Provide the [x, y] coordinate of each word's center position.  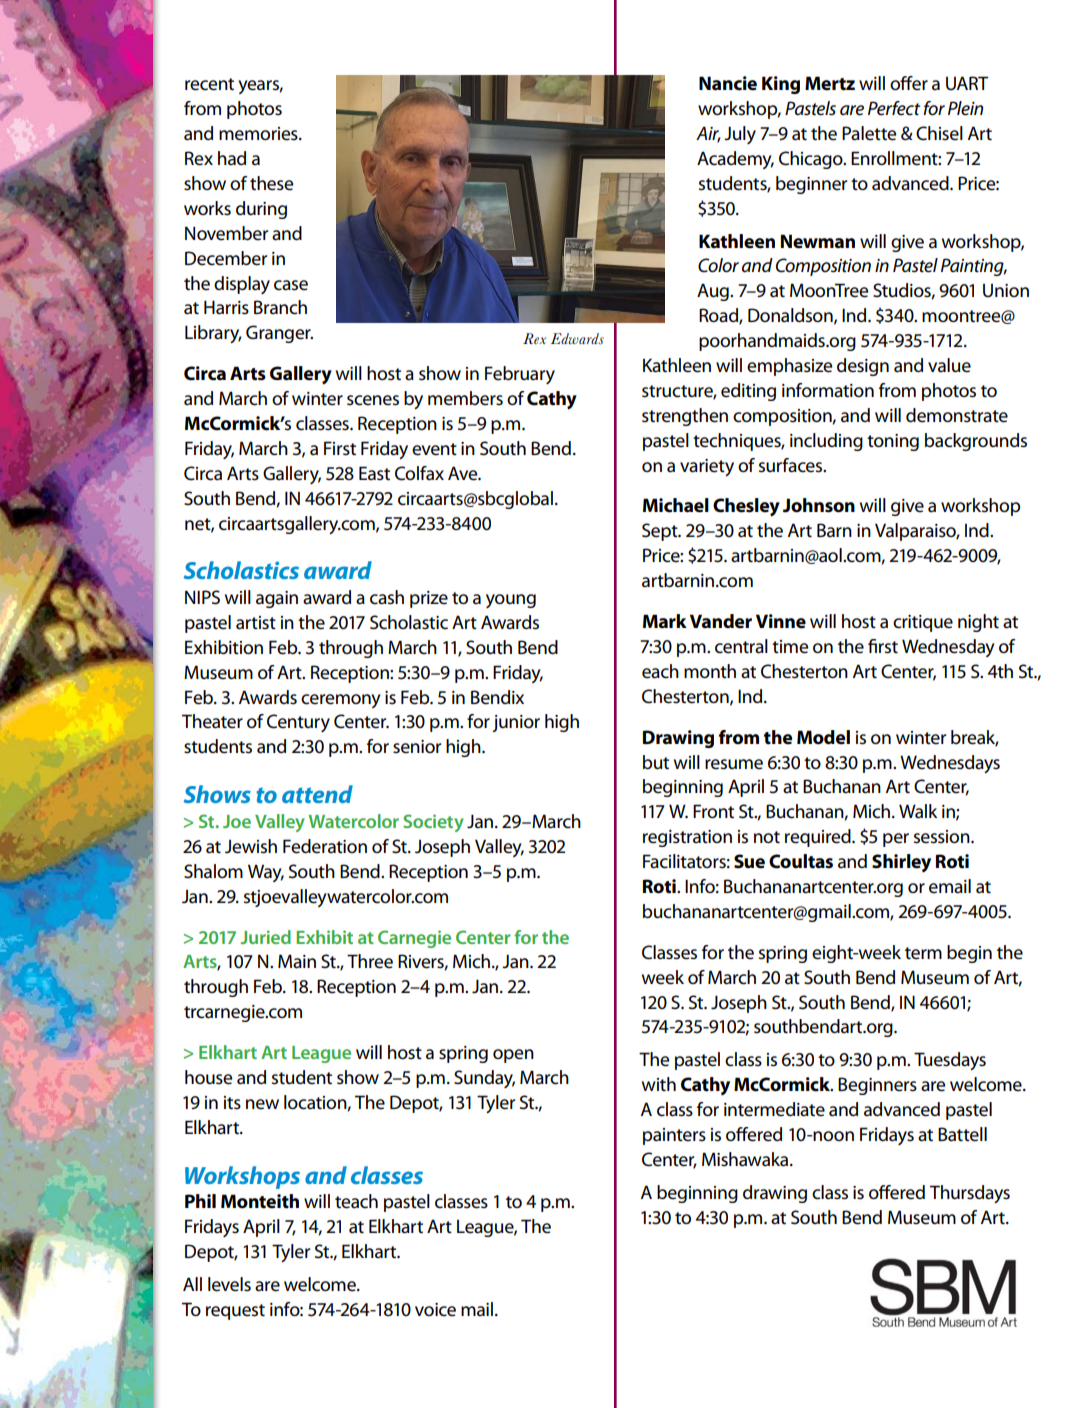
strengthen [685, 417]
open [513, 1056]
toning [893, 442]
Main [297, 961]
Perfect [894, 108]
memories [259, 134]
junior [516, 723]
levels [229, 1284]
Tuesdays [950, 1061]
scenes [373, 400]
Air [708, 134]
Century [298, 723]
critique [923, 623]
